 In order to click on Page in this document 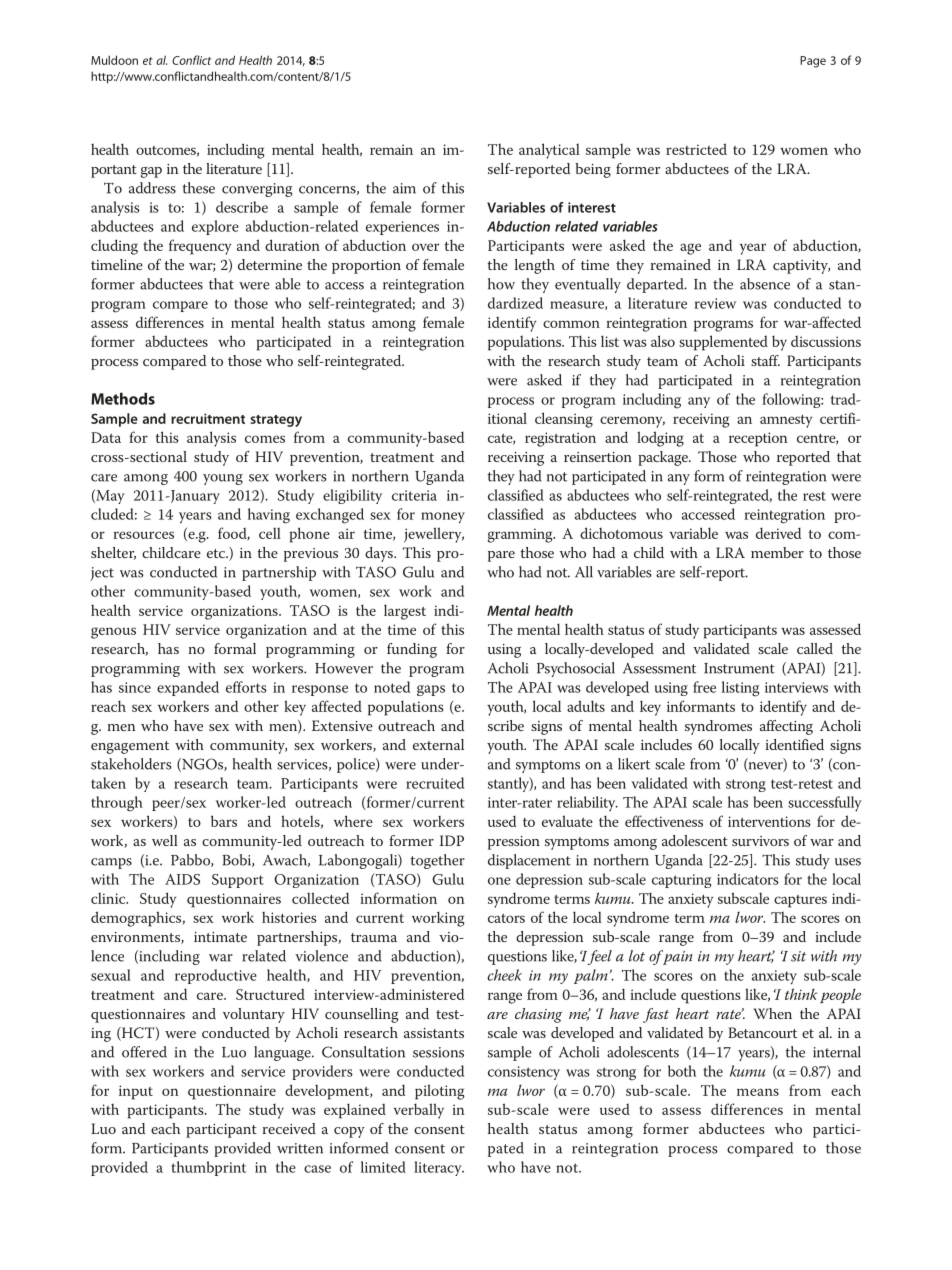, I will do `click(813, 62)`.
